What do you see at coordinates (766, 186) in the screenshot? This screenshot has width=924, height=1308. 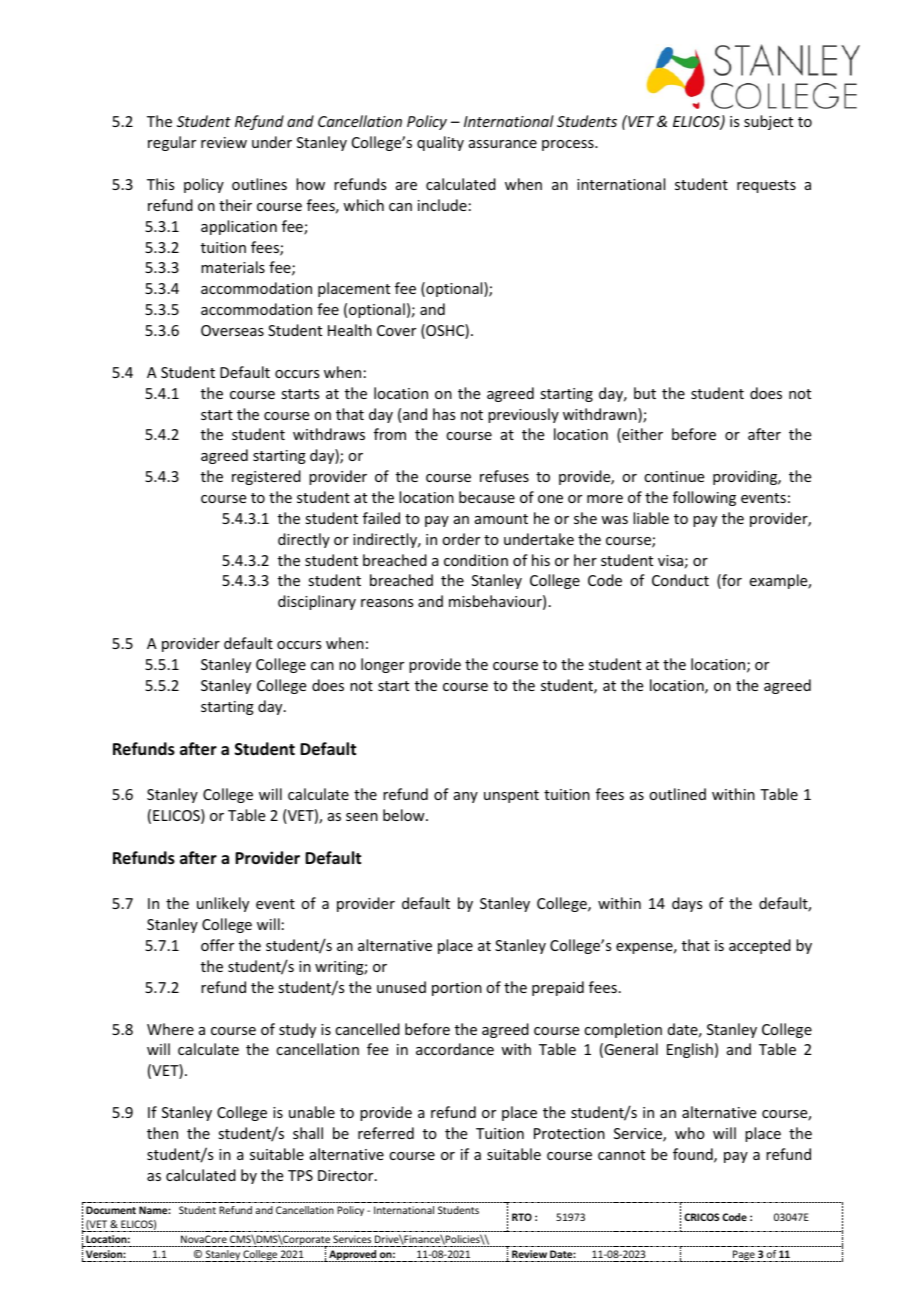 I see `requests` at bounding box center [766, 186].
